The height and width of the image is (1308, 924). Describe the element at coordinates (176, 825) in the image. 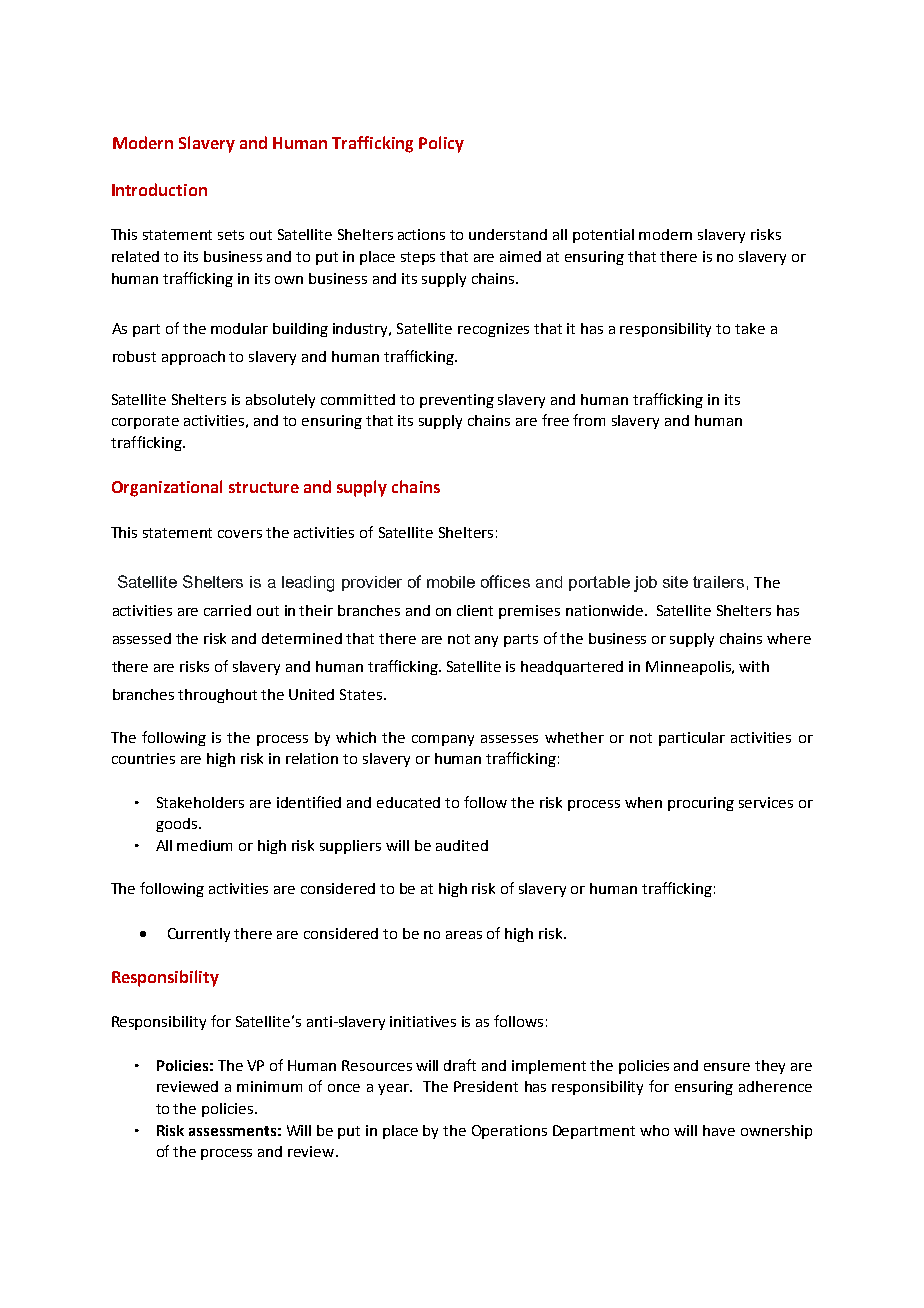

I see `goods` at that location.
